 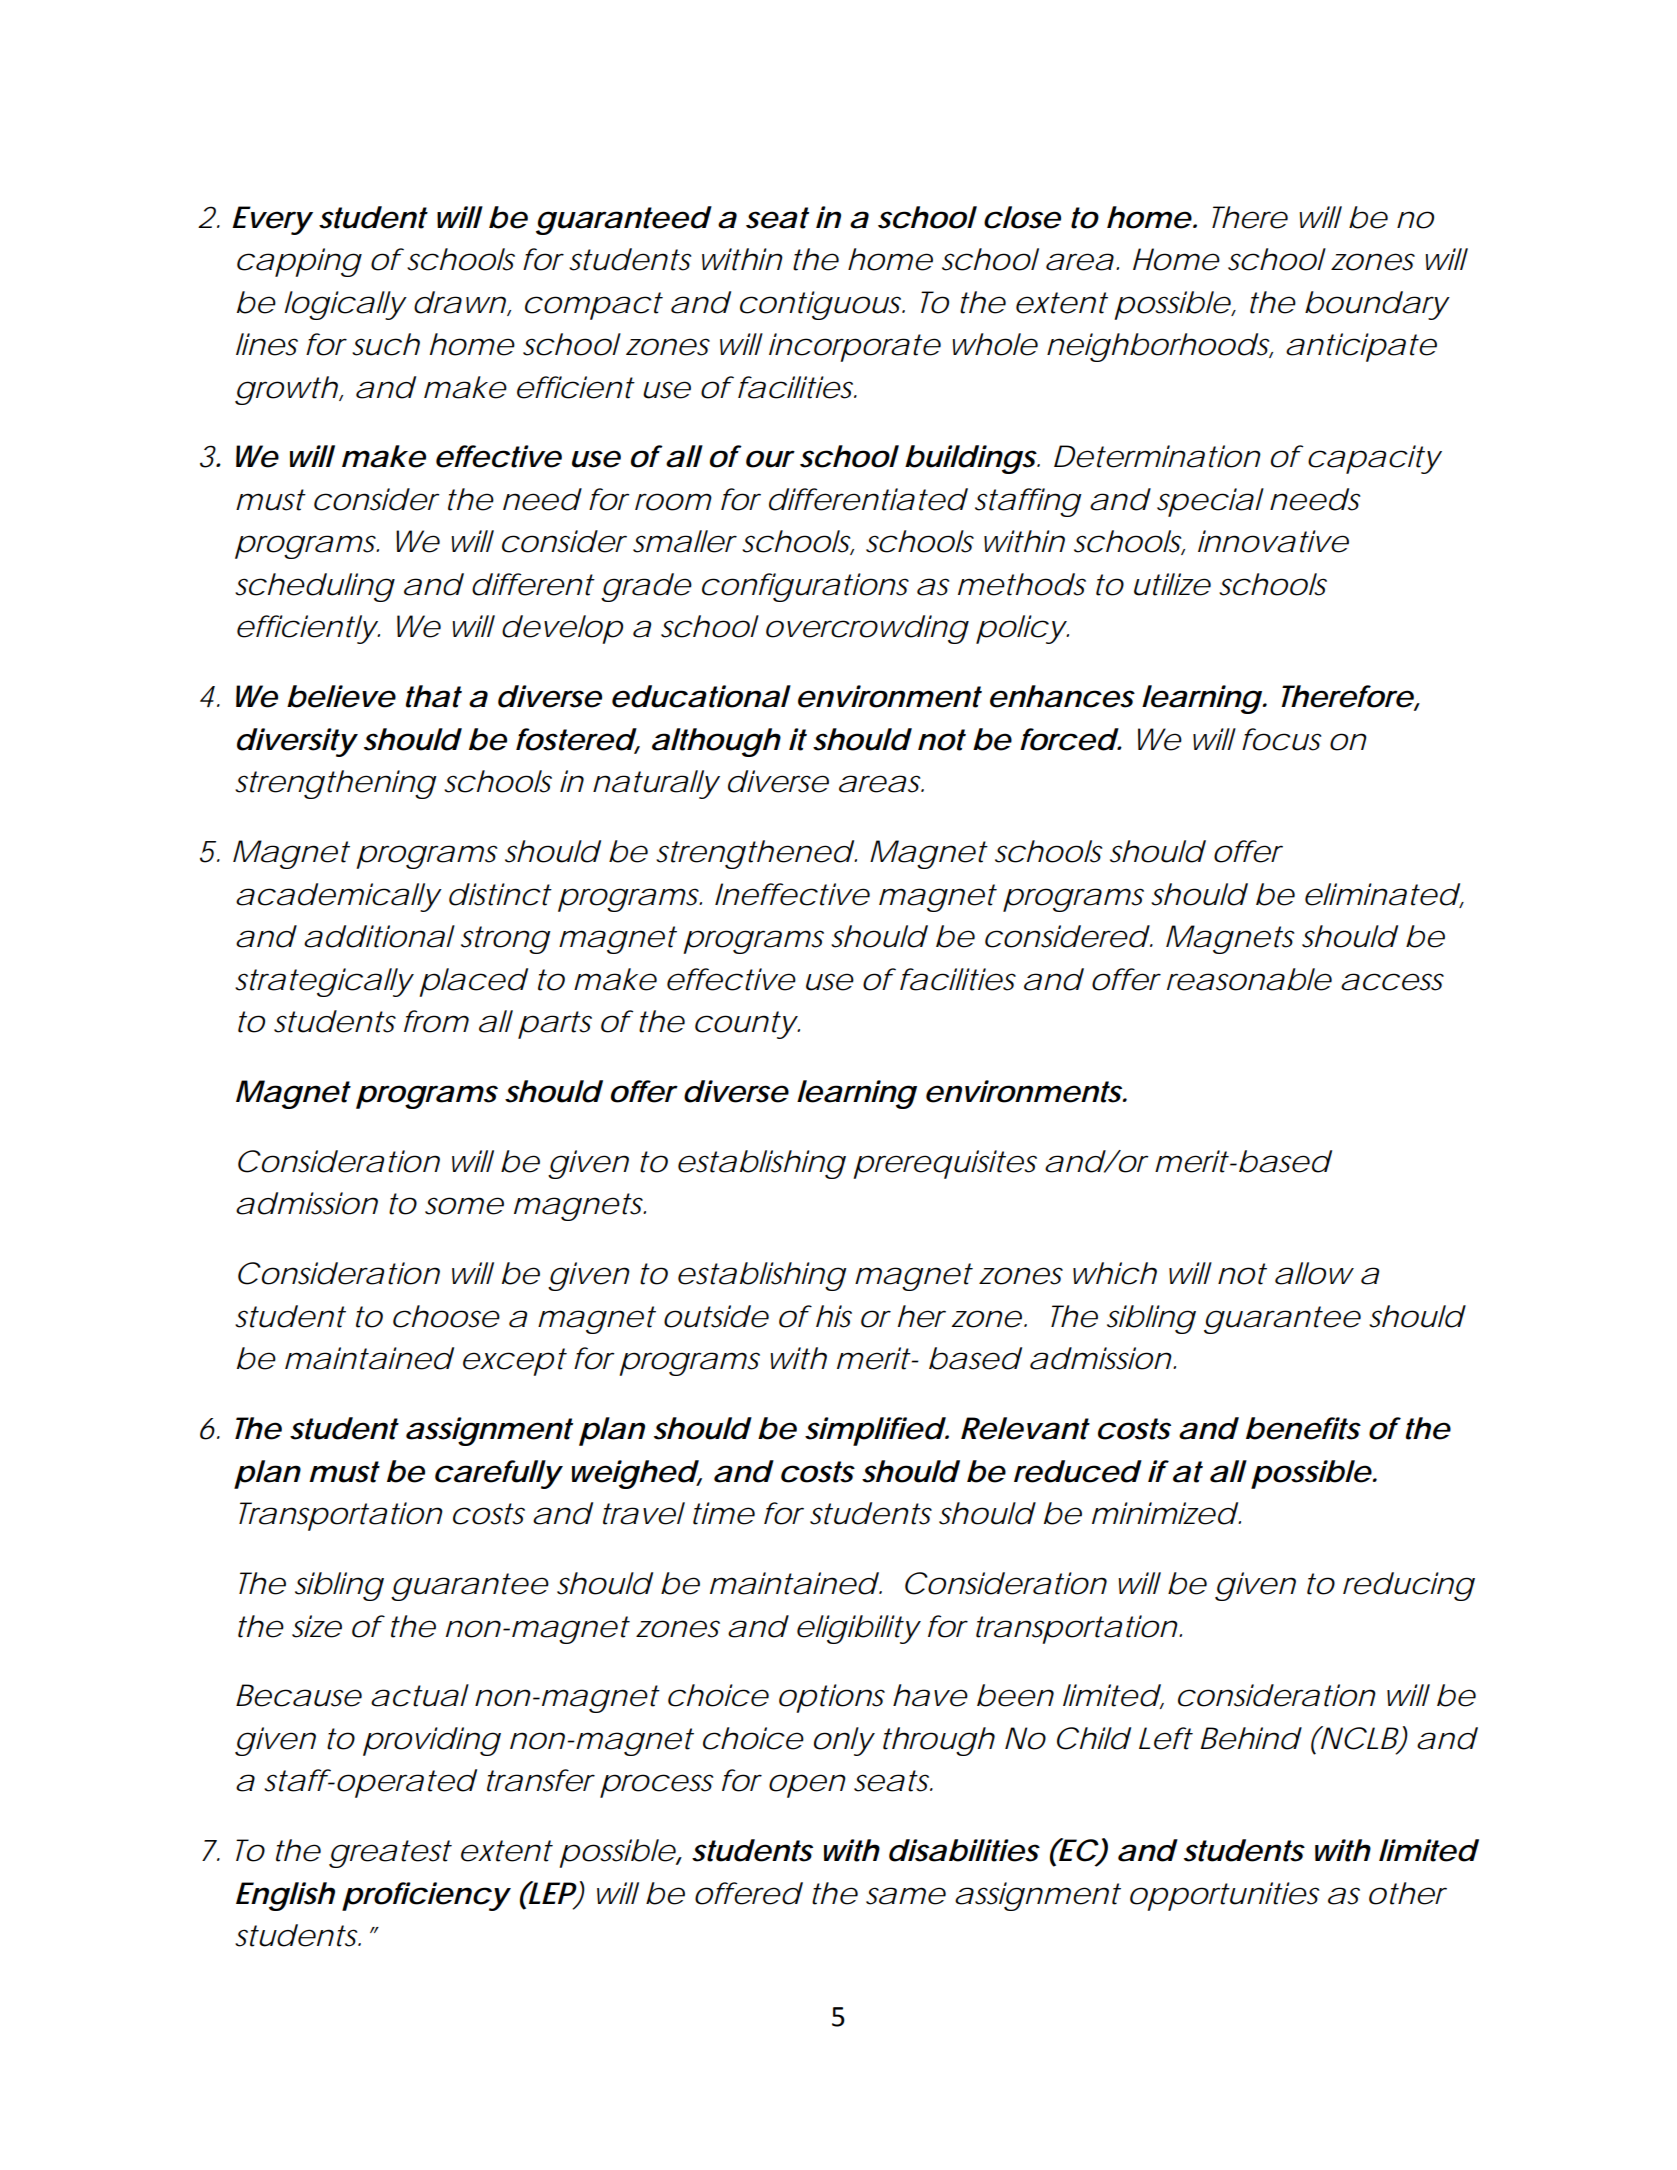 I want to click on his, so click(x=834, y=1316).
